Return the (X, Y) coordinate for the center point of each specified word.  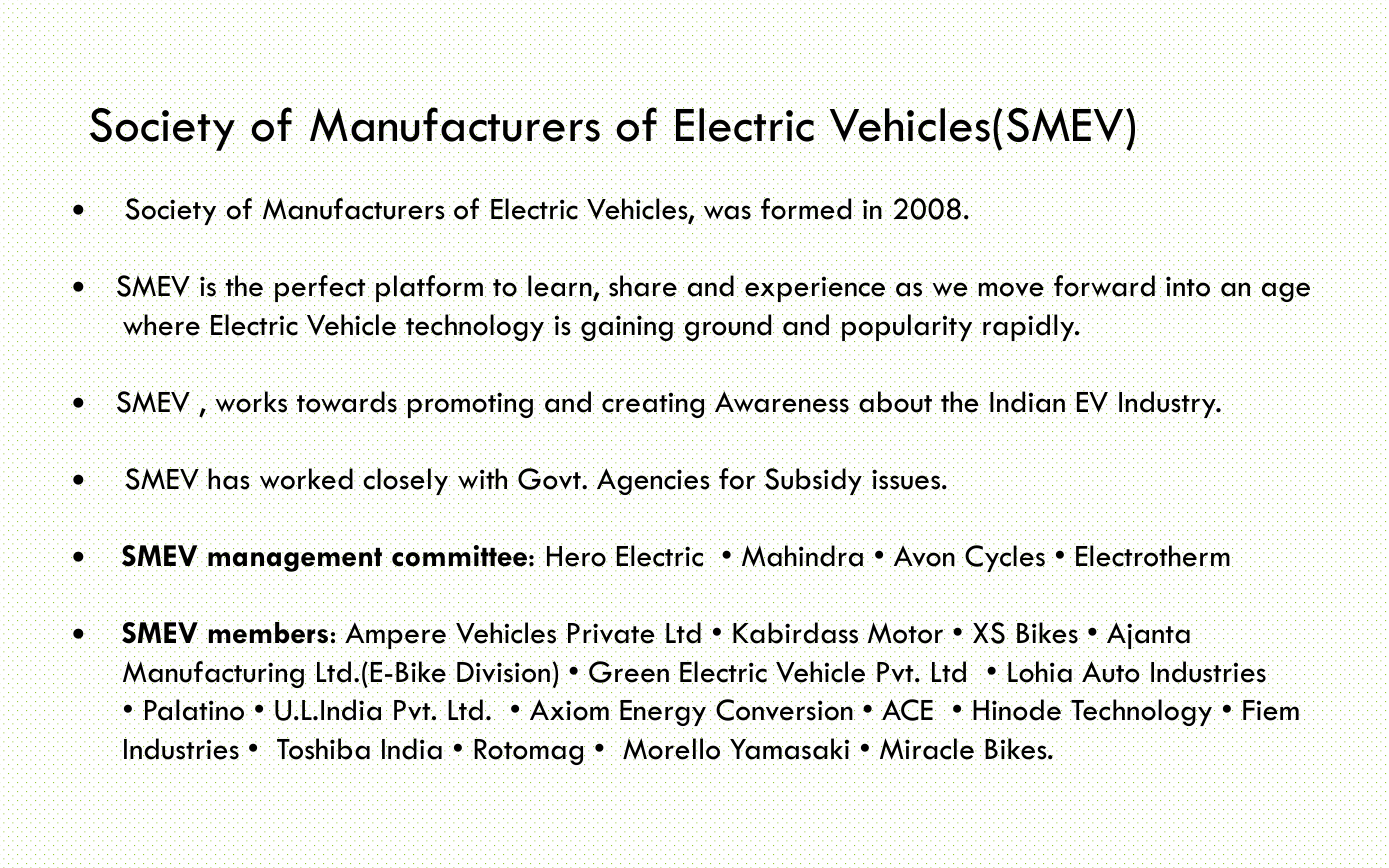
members (268, 632)
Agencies (654, 481)
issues (907, 479)
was (726, 212)
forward (1104, 285)
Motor (906, 632)
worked (307, 478)
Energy (663, 714)
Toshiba (323, 748)
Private (611, 633)
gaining (627, 328)
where (162, 325)
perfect (319, 287)
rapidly (1030, 328)
